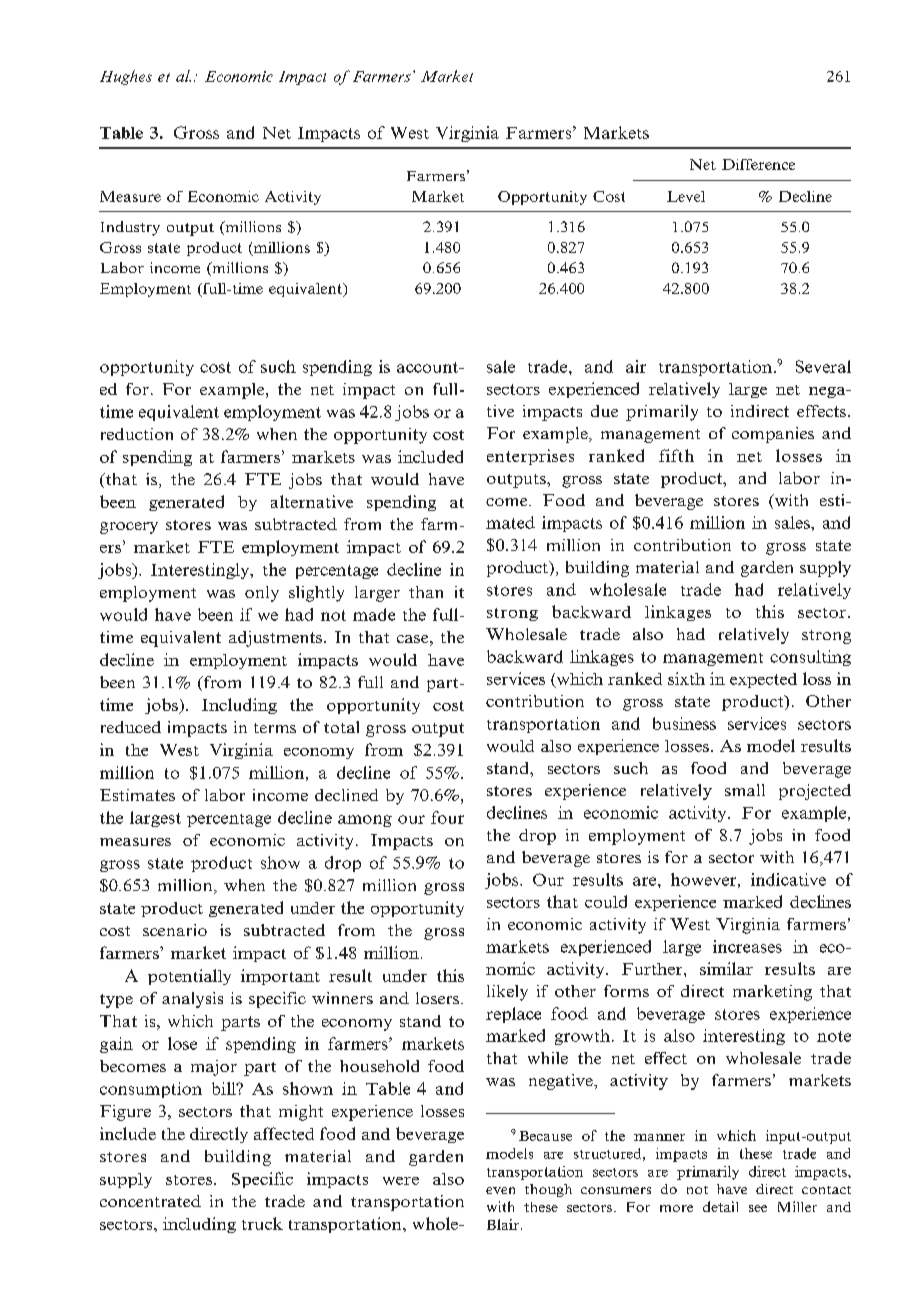  I want to click on likely, so click(507, 993).
